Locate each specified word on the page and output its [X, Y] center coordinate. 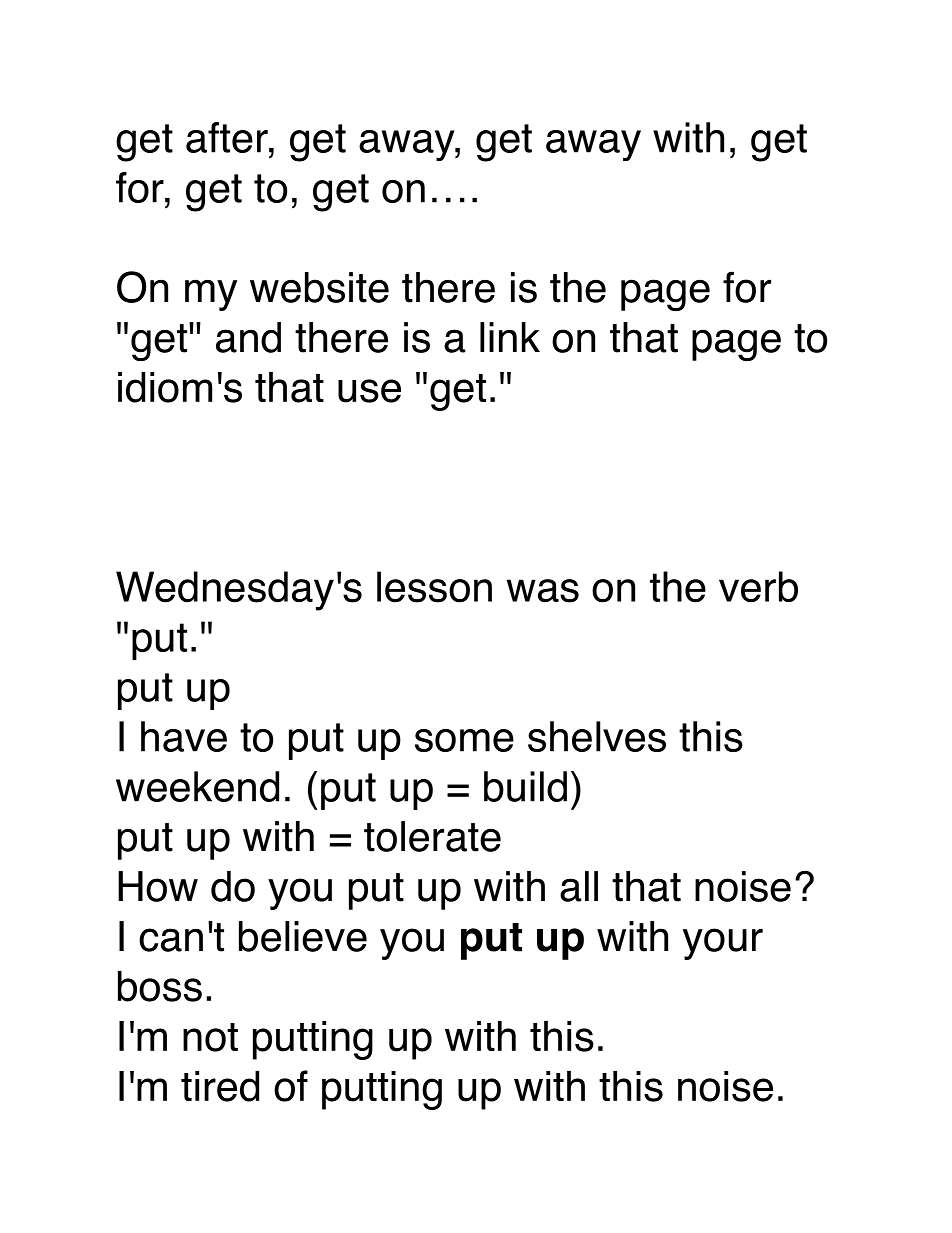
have [184, 736]
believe [303, 936]
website [319, 287]
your [723, 944]
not [210, 1037]
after [228, 137]
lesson [434, 587]
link [510, 337]
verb [758, 587]
